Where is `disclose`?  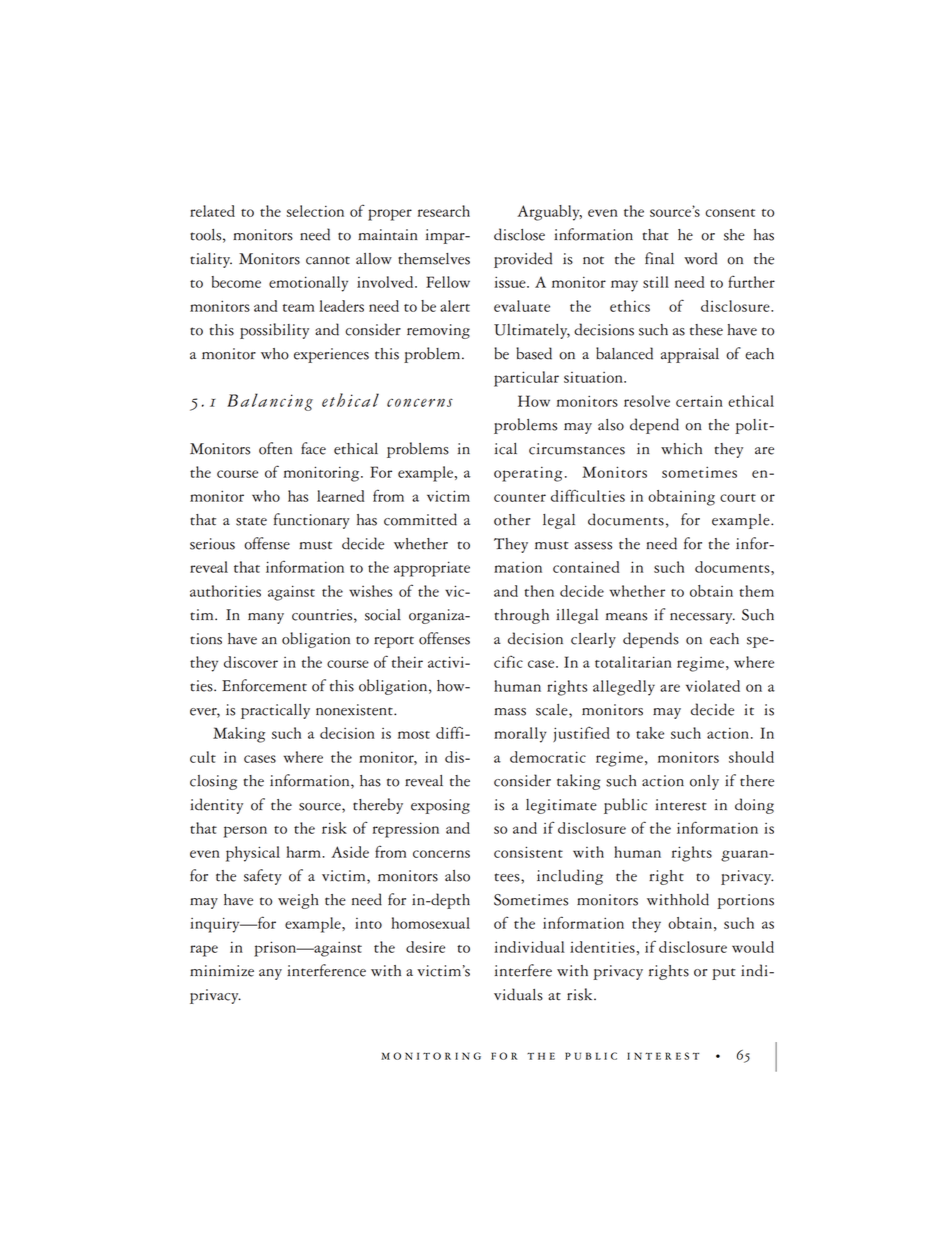 disclose is located at coordinates (519, 234).
